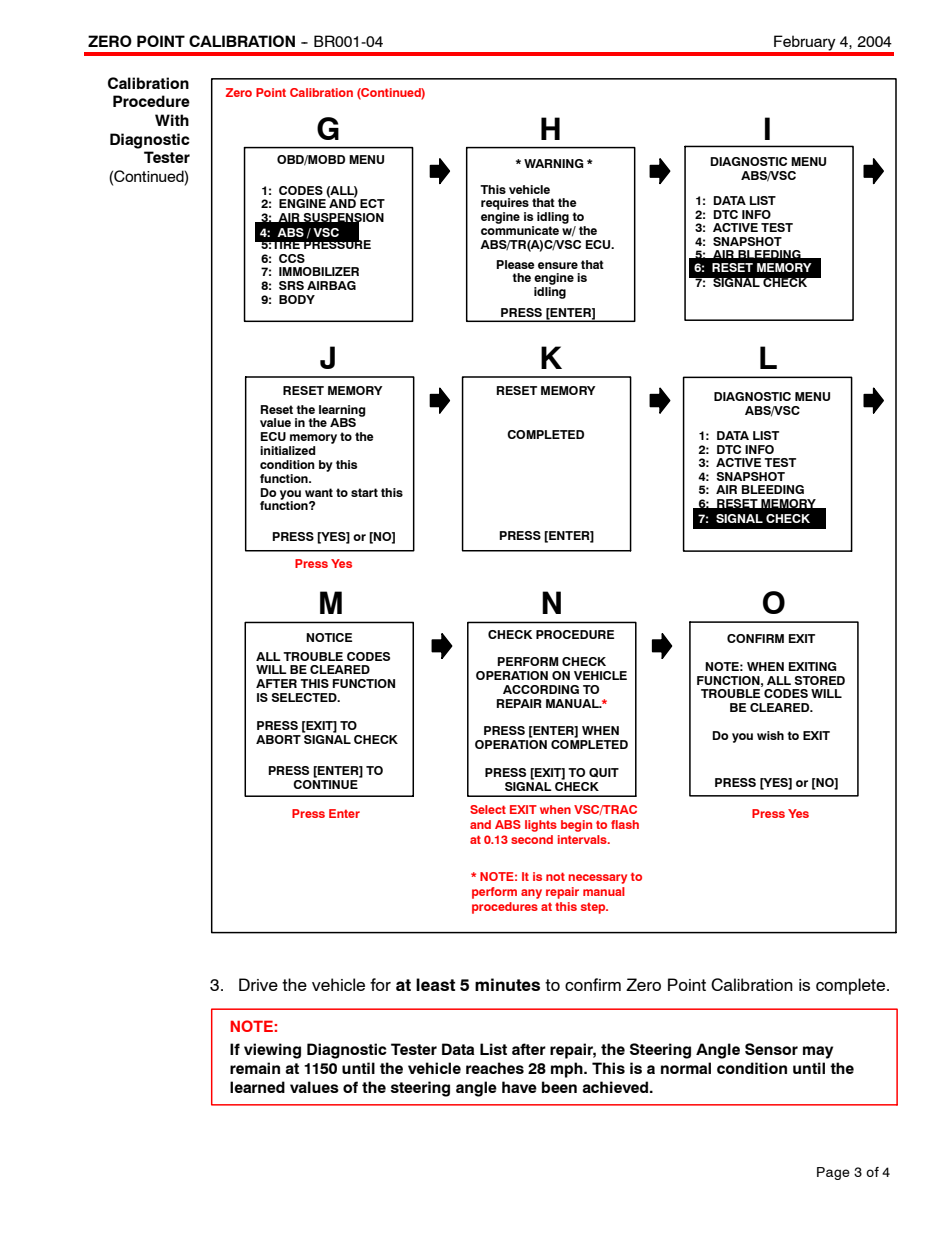 This image has height=1233, width=952. Describe the element at coordinates (819, 680) in the image. I see `STORED` at that location.
